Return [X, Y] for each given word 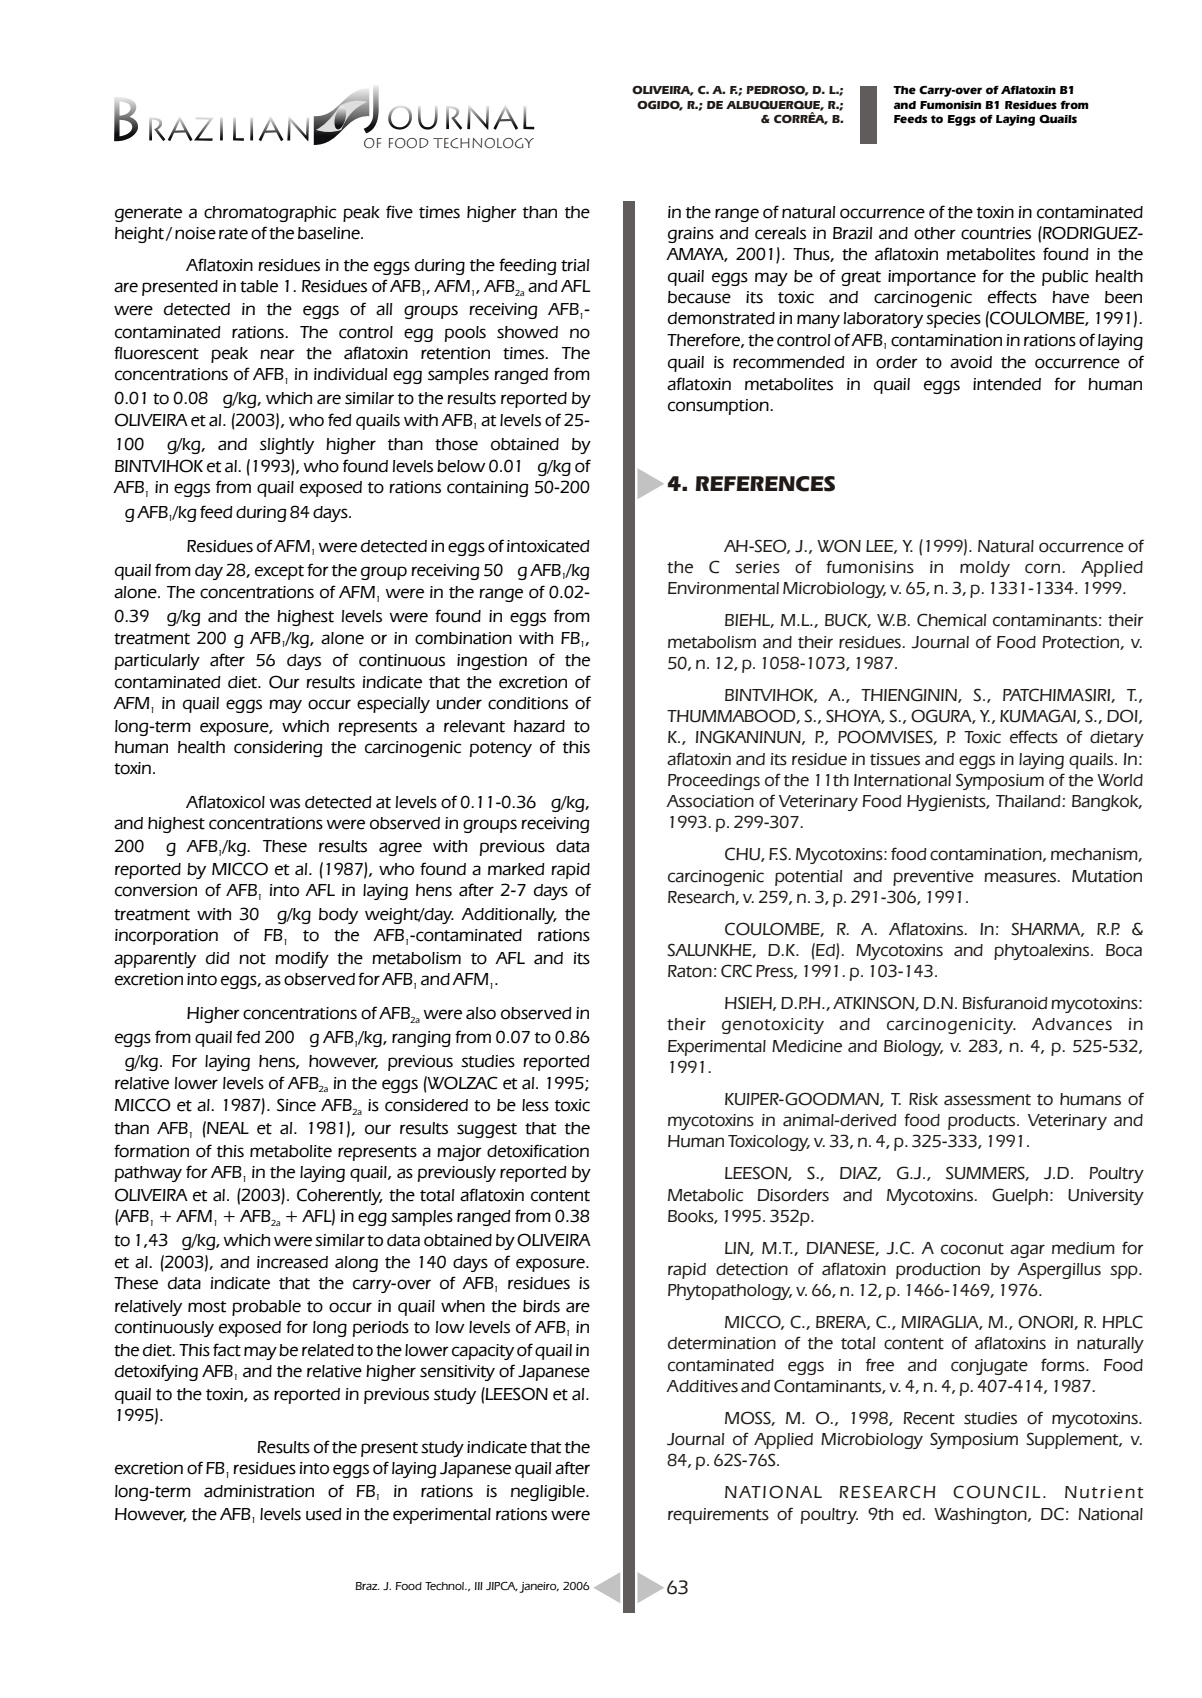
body [338, 916]
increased [292, 1262]
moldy [985, 569]
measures [1021, 877]
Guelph [1020, 1196]
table [259, 286]
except [279, 572]
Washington [981, 1516]
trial [575, 265]
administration [259, 1491]
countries [996, 233]
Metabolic [705, 1195]
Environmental [723, 588]
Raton [690, 971]
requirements [718, 1516]
